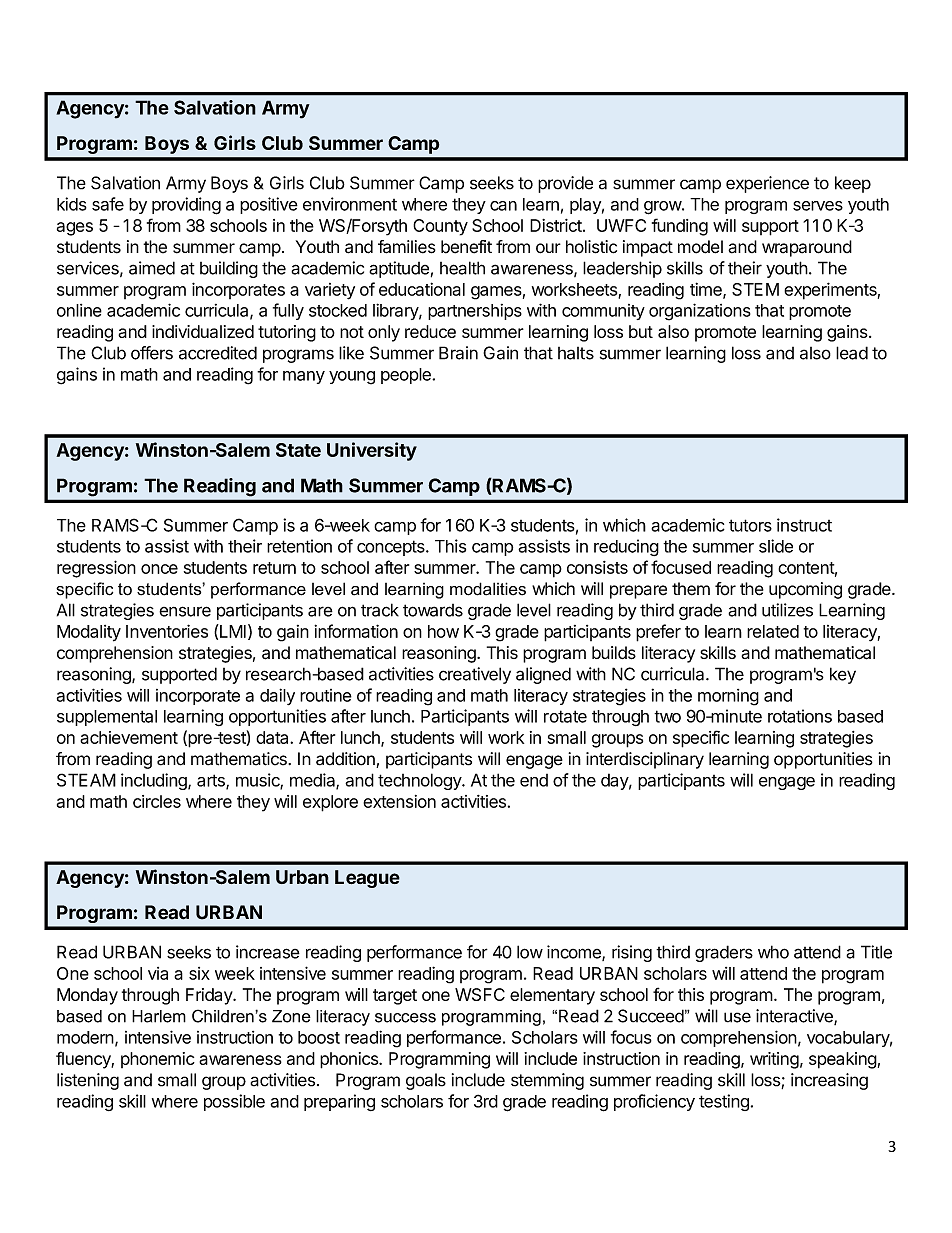 The image size is (952, 1233). I want to click on including, so click(155, 781).
